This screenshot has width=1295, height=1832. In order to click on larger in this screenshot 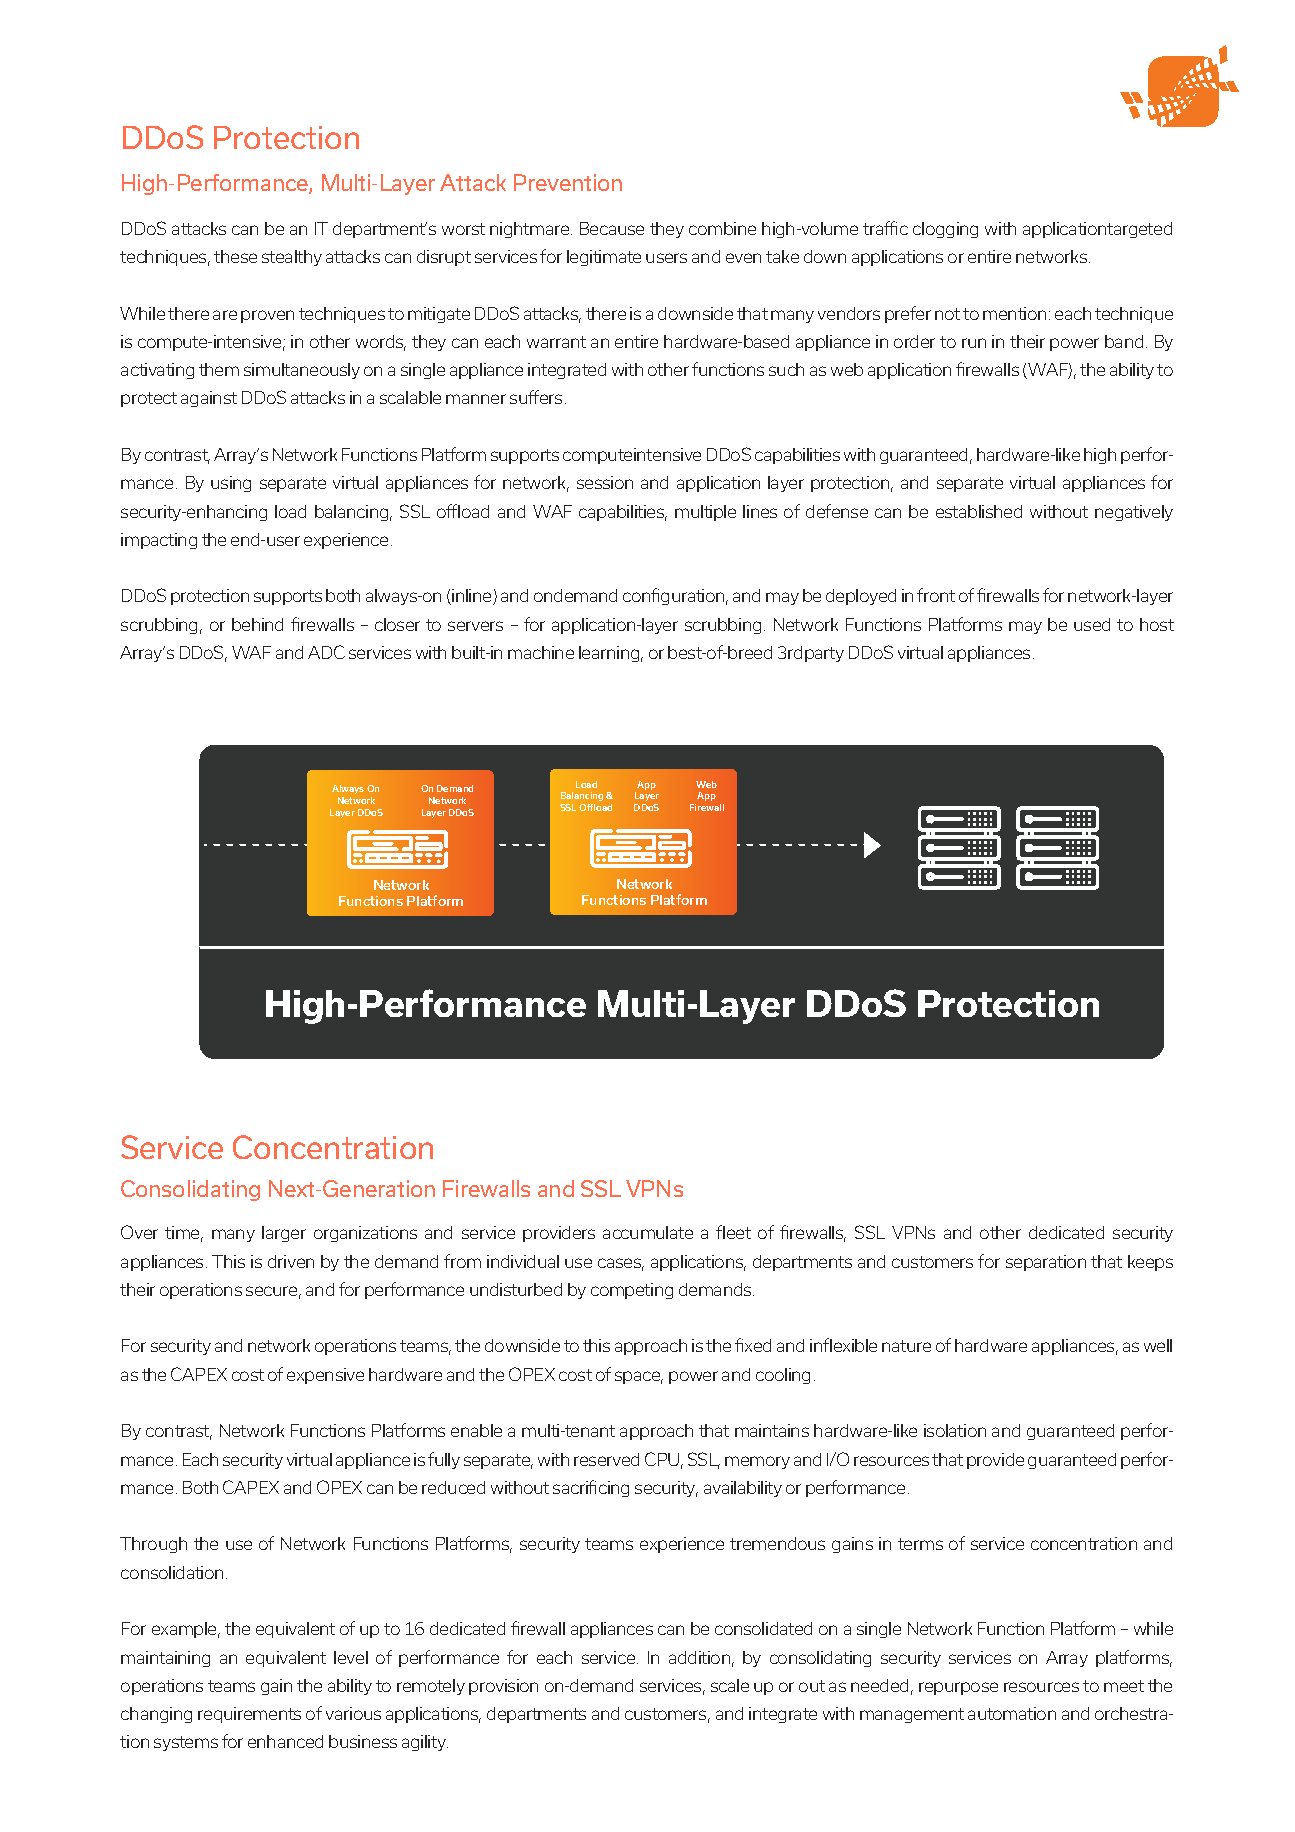, I will do `click(284, 1234)`.
